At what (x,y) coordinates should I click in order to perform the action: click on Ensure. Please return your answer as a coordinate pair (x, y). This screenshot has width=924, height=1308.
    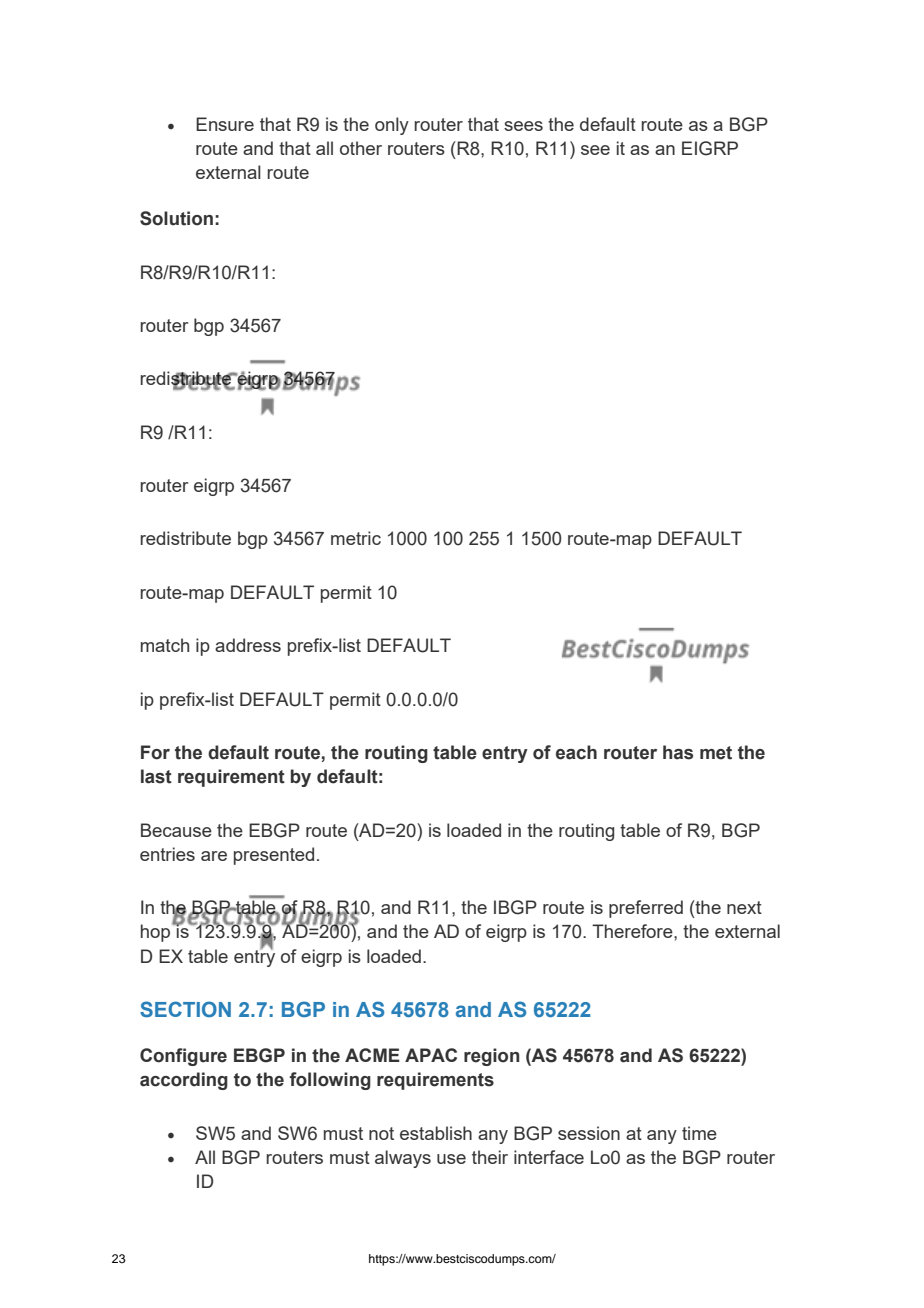
    Looking at the image, I should click on (225, 124).
